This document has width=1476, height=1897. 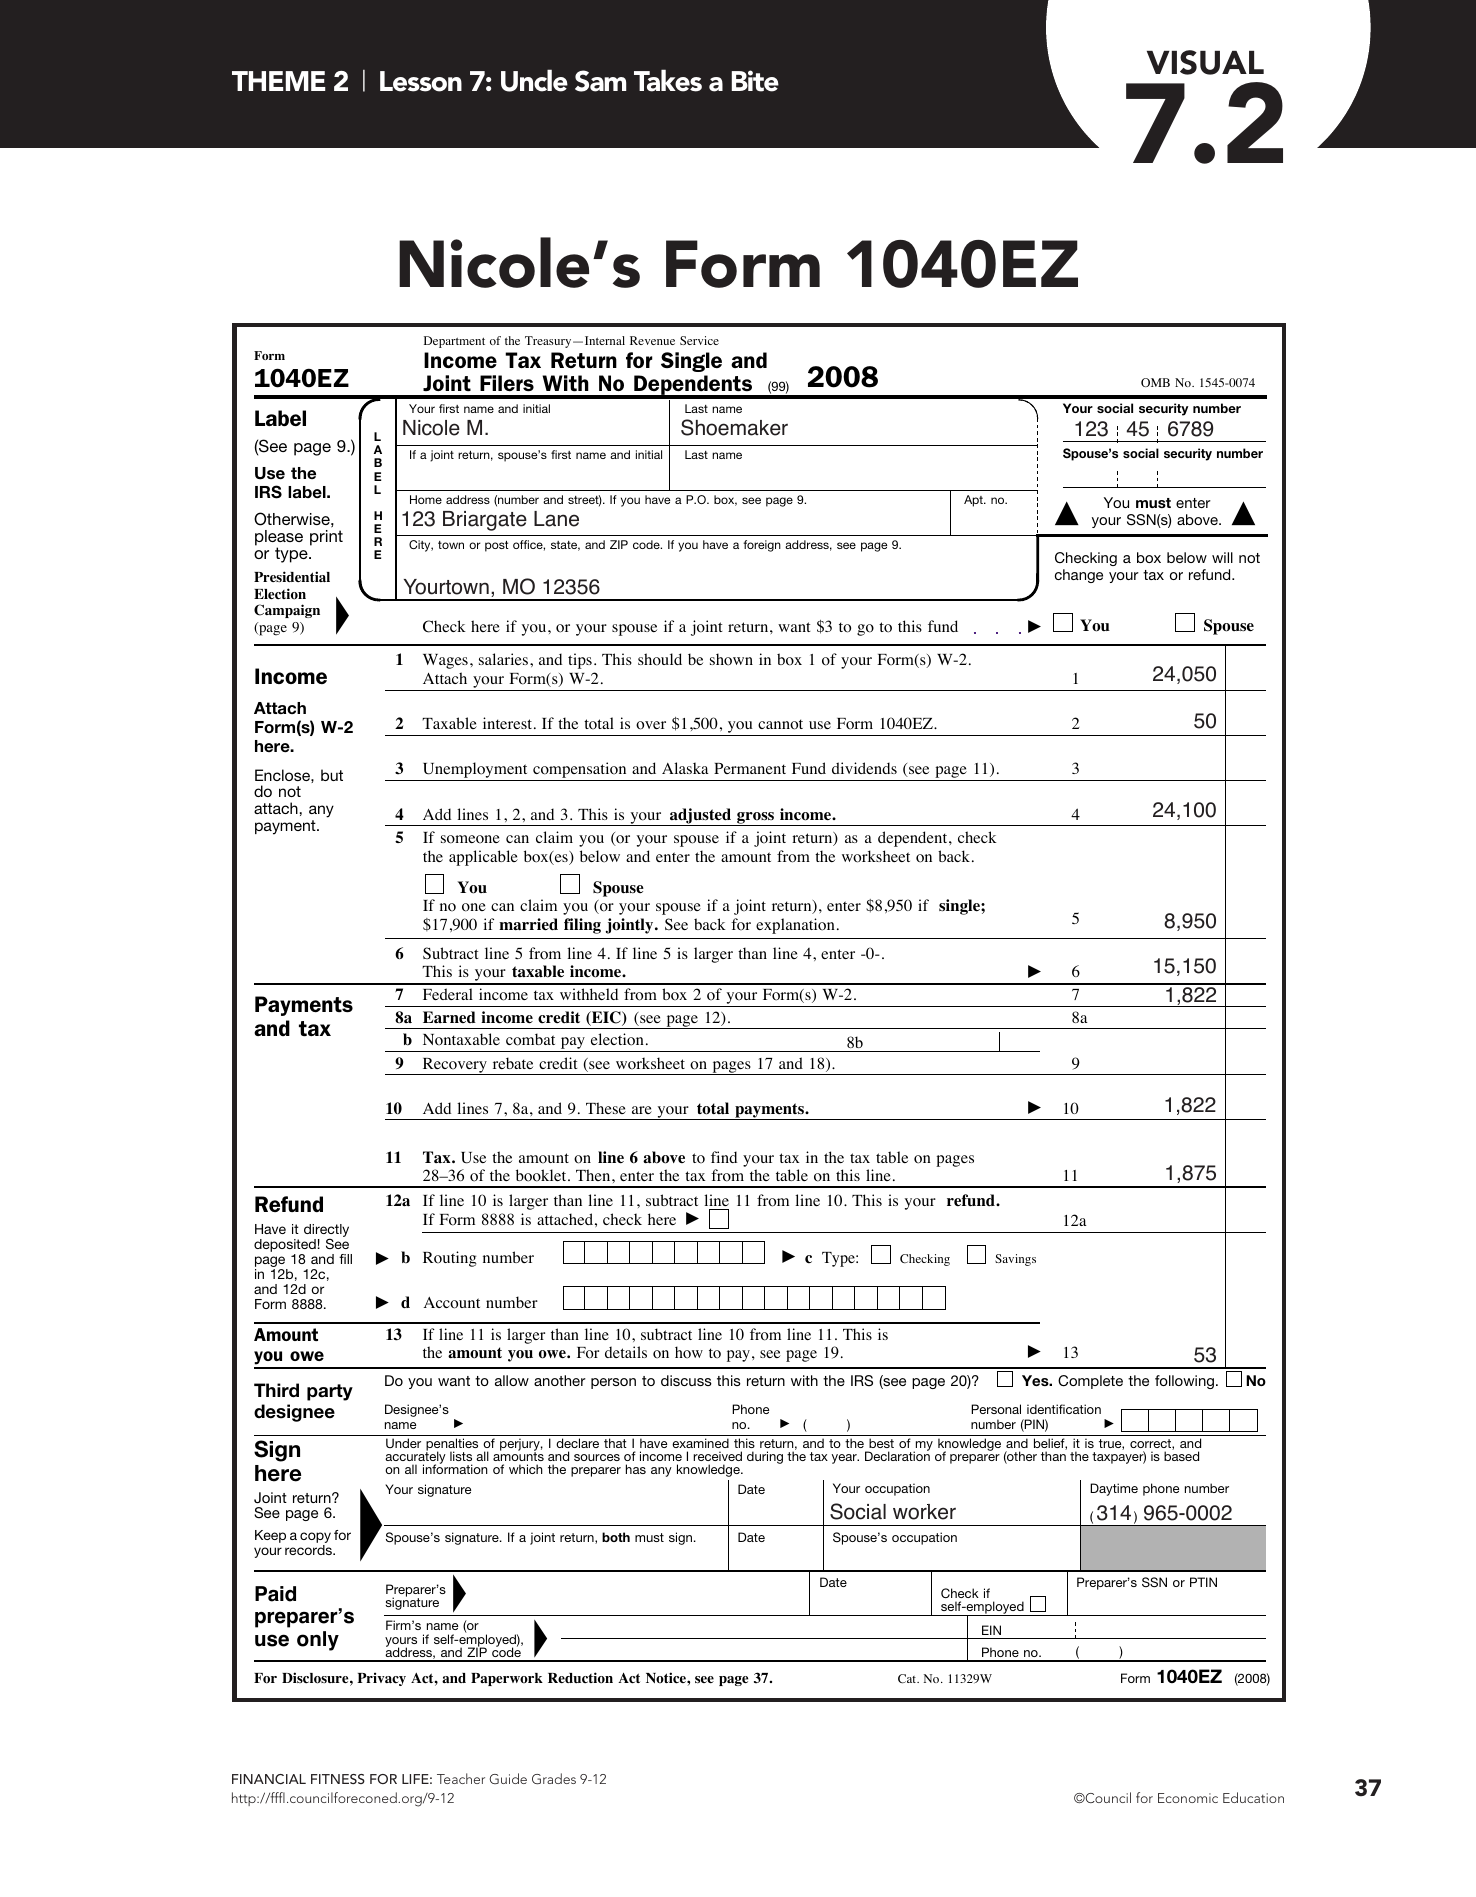 What do you see at coordinates (1079, 576) in the document?
I see `change` at bounding box center [1079, 576].
